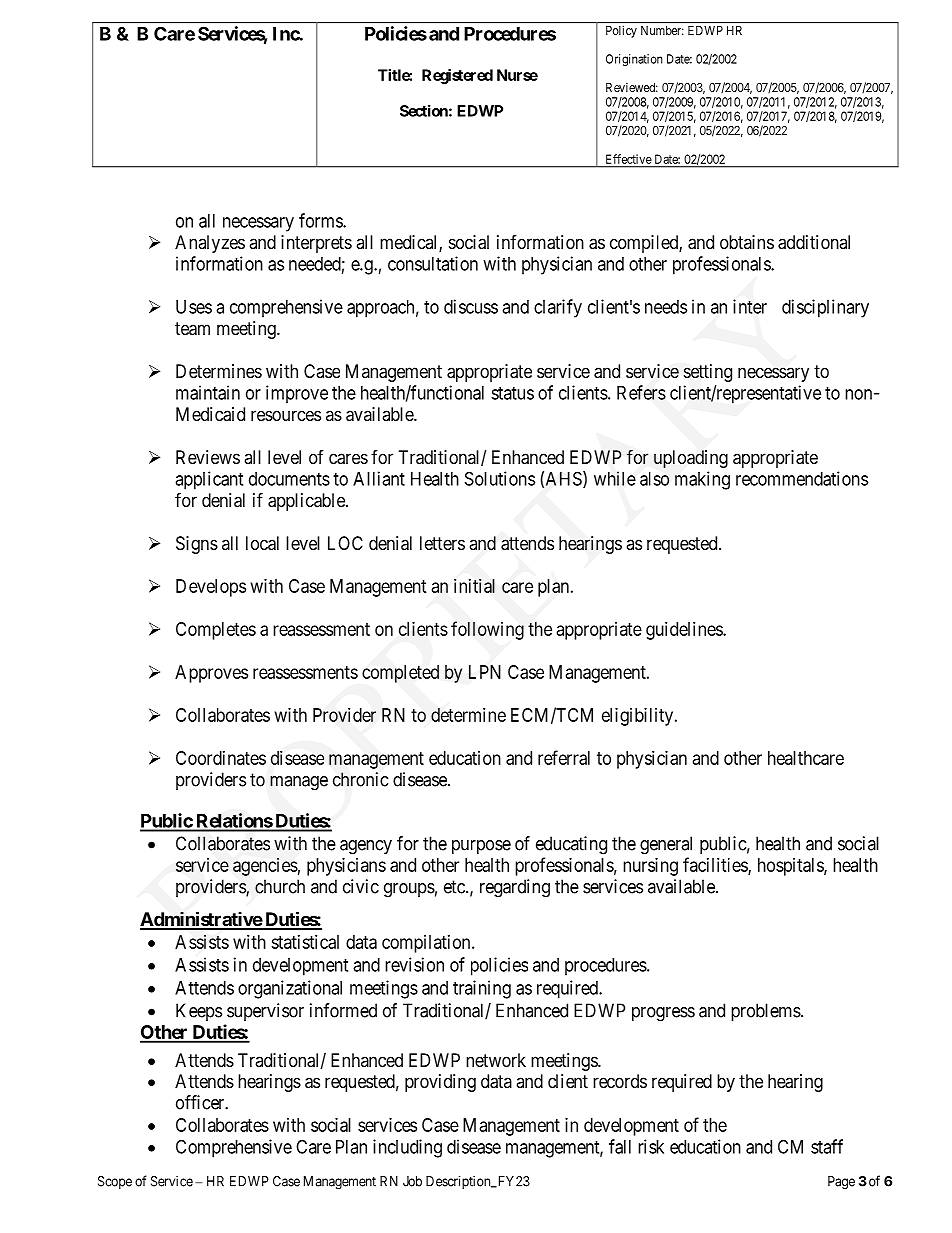  Describe the element at coordinates (457, 76) in the screenshot. I see `Registered` at that location.
